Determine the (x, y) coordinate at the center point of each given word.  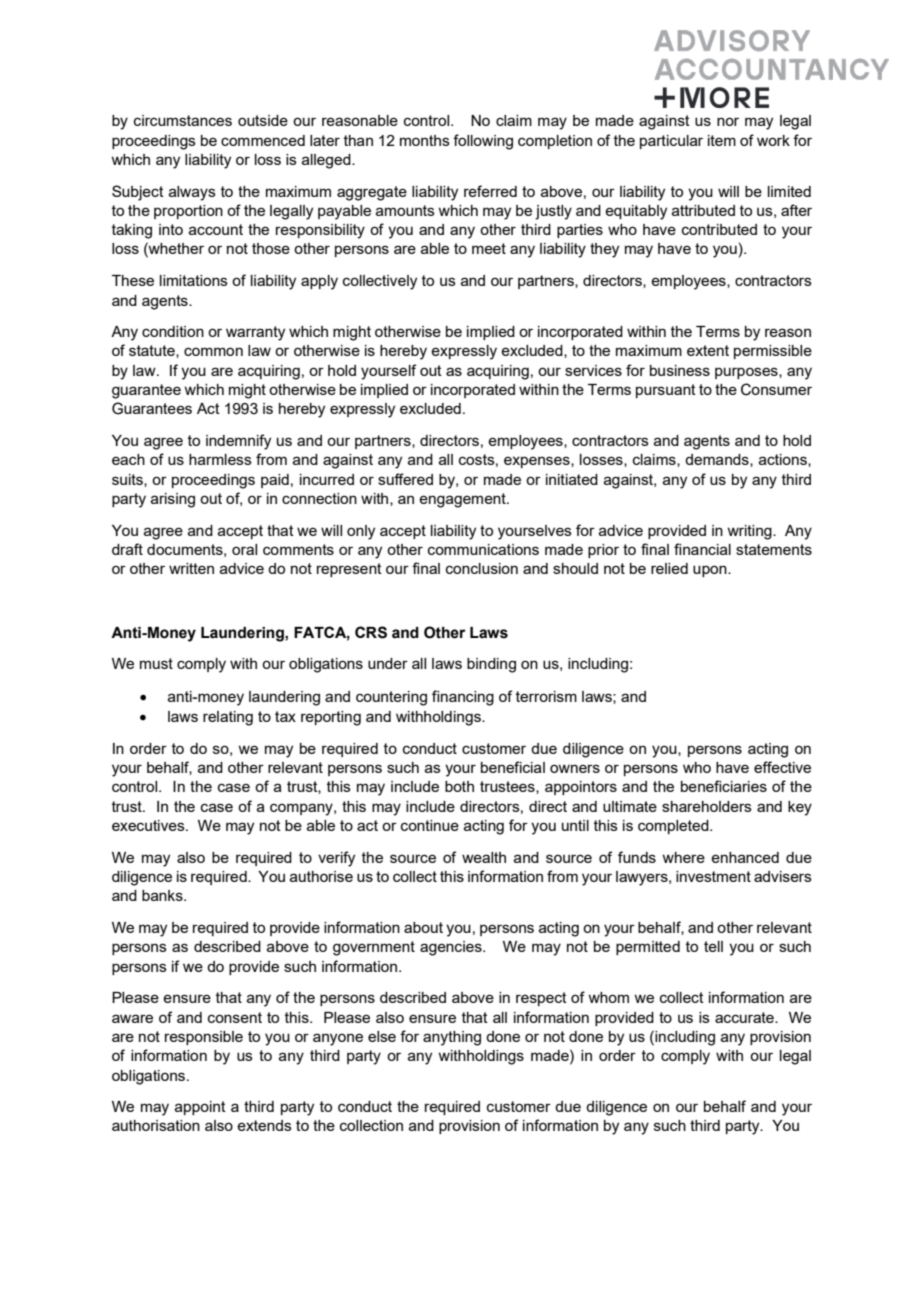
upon (711, 571)
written (191, 568)
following (483, 142)
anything (452, 1038)
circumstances (183, 120)
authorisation (156, 1125)
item (722, 140)
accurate (745, 1017)
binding (491, 665)
